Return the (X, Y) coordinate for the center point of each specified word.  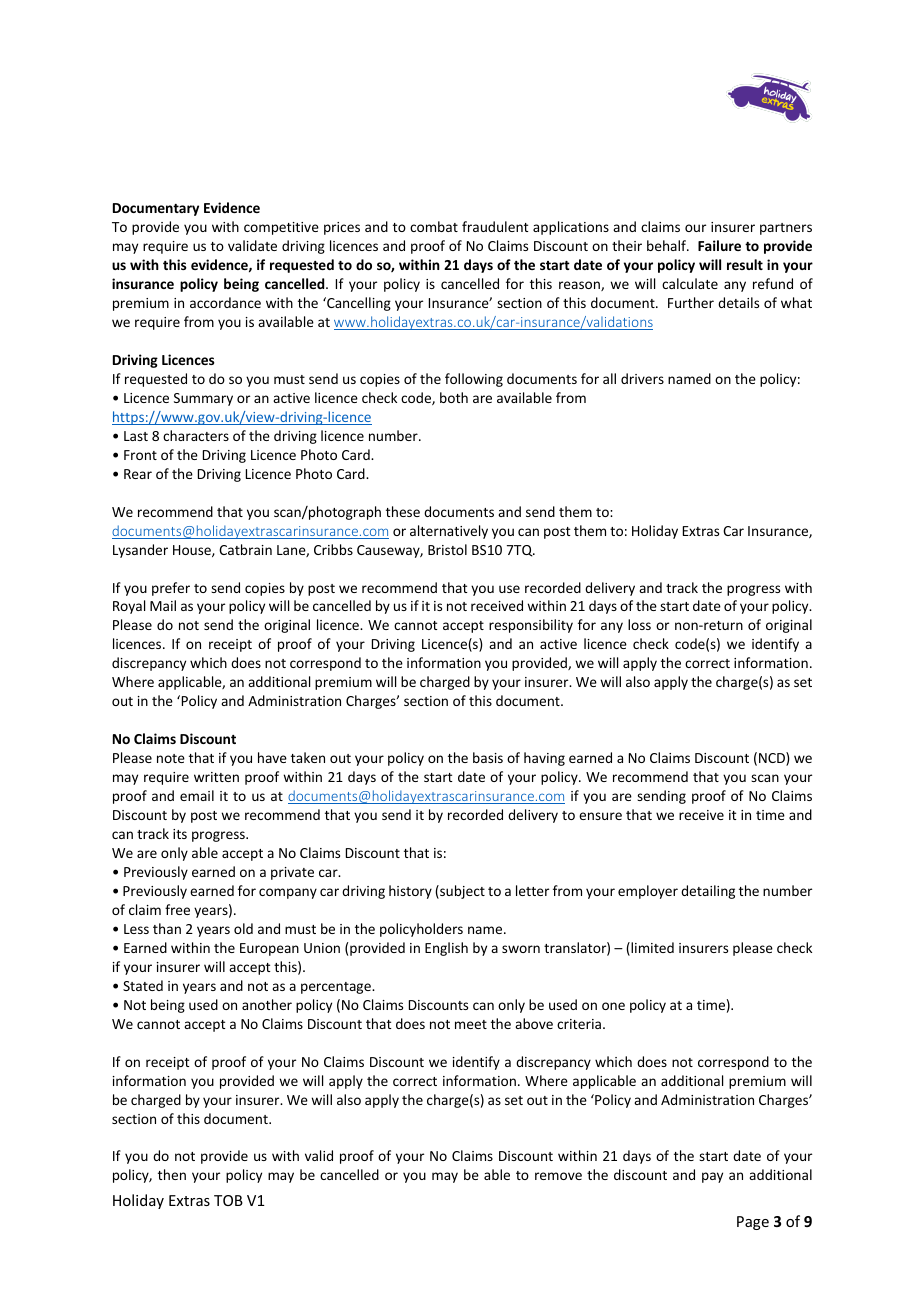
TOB (228, 1200)
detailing (708, 892)
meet (471, 1024)
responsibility (531, 626)
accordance (225, 302)
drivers (642, 378)
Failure (719, 245)
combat (434, 226)
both (454, 397)
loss (639, 624)
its (180, 834)
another (267, 1004)
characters (196, 435)
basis (488, 757)
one (613, 1006)
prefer (171, 589)
